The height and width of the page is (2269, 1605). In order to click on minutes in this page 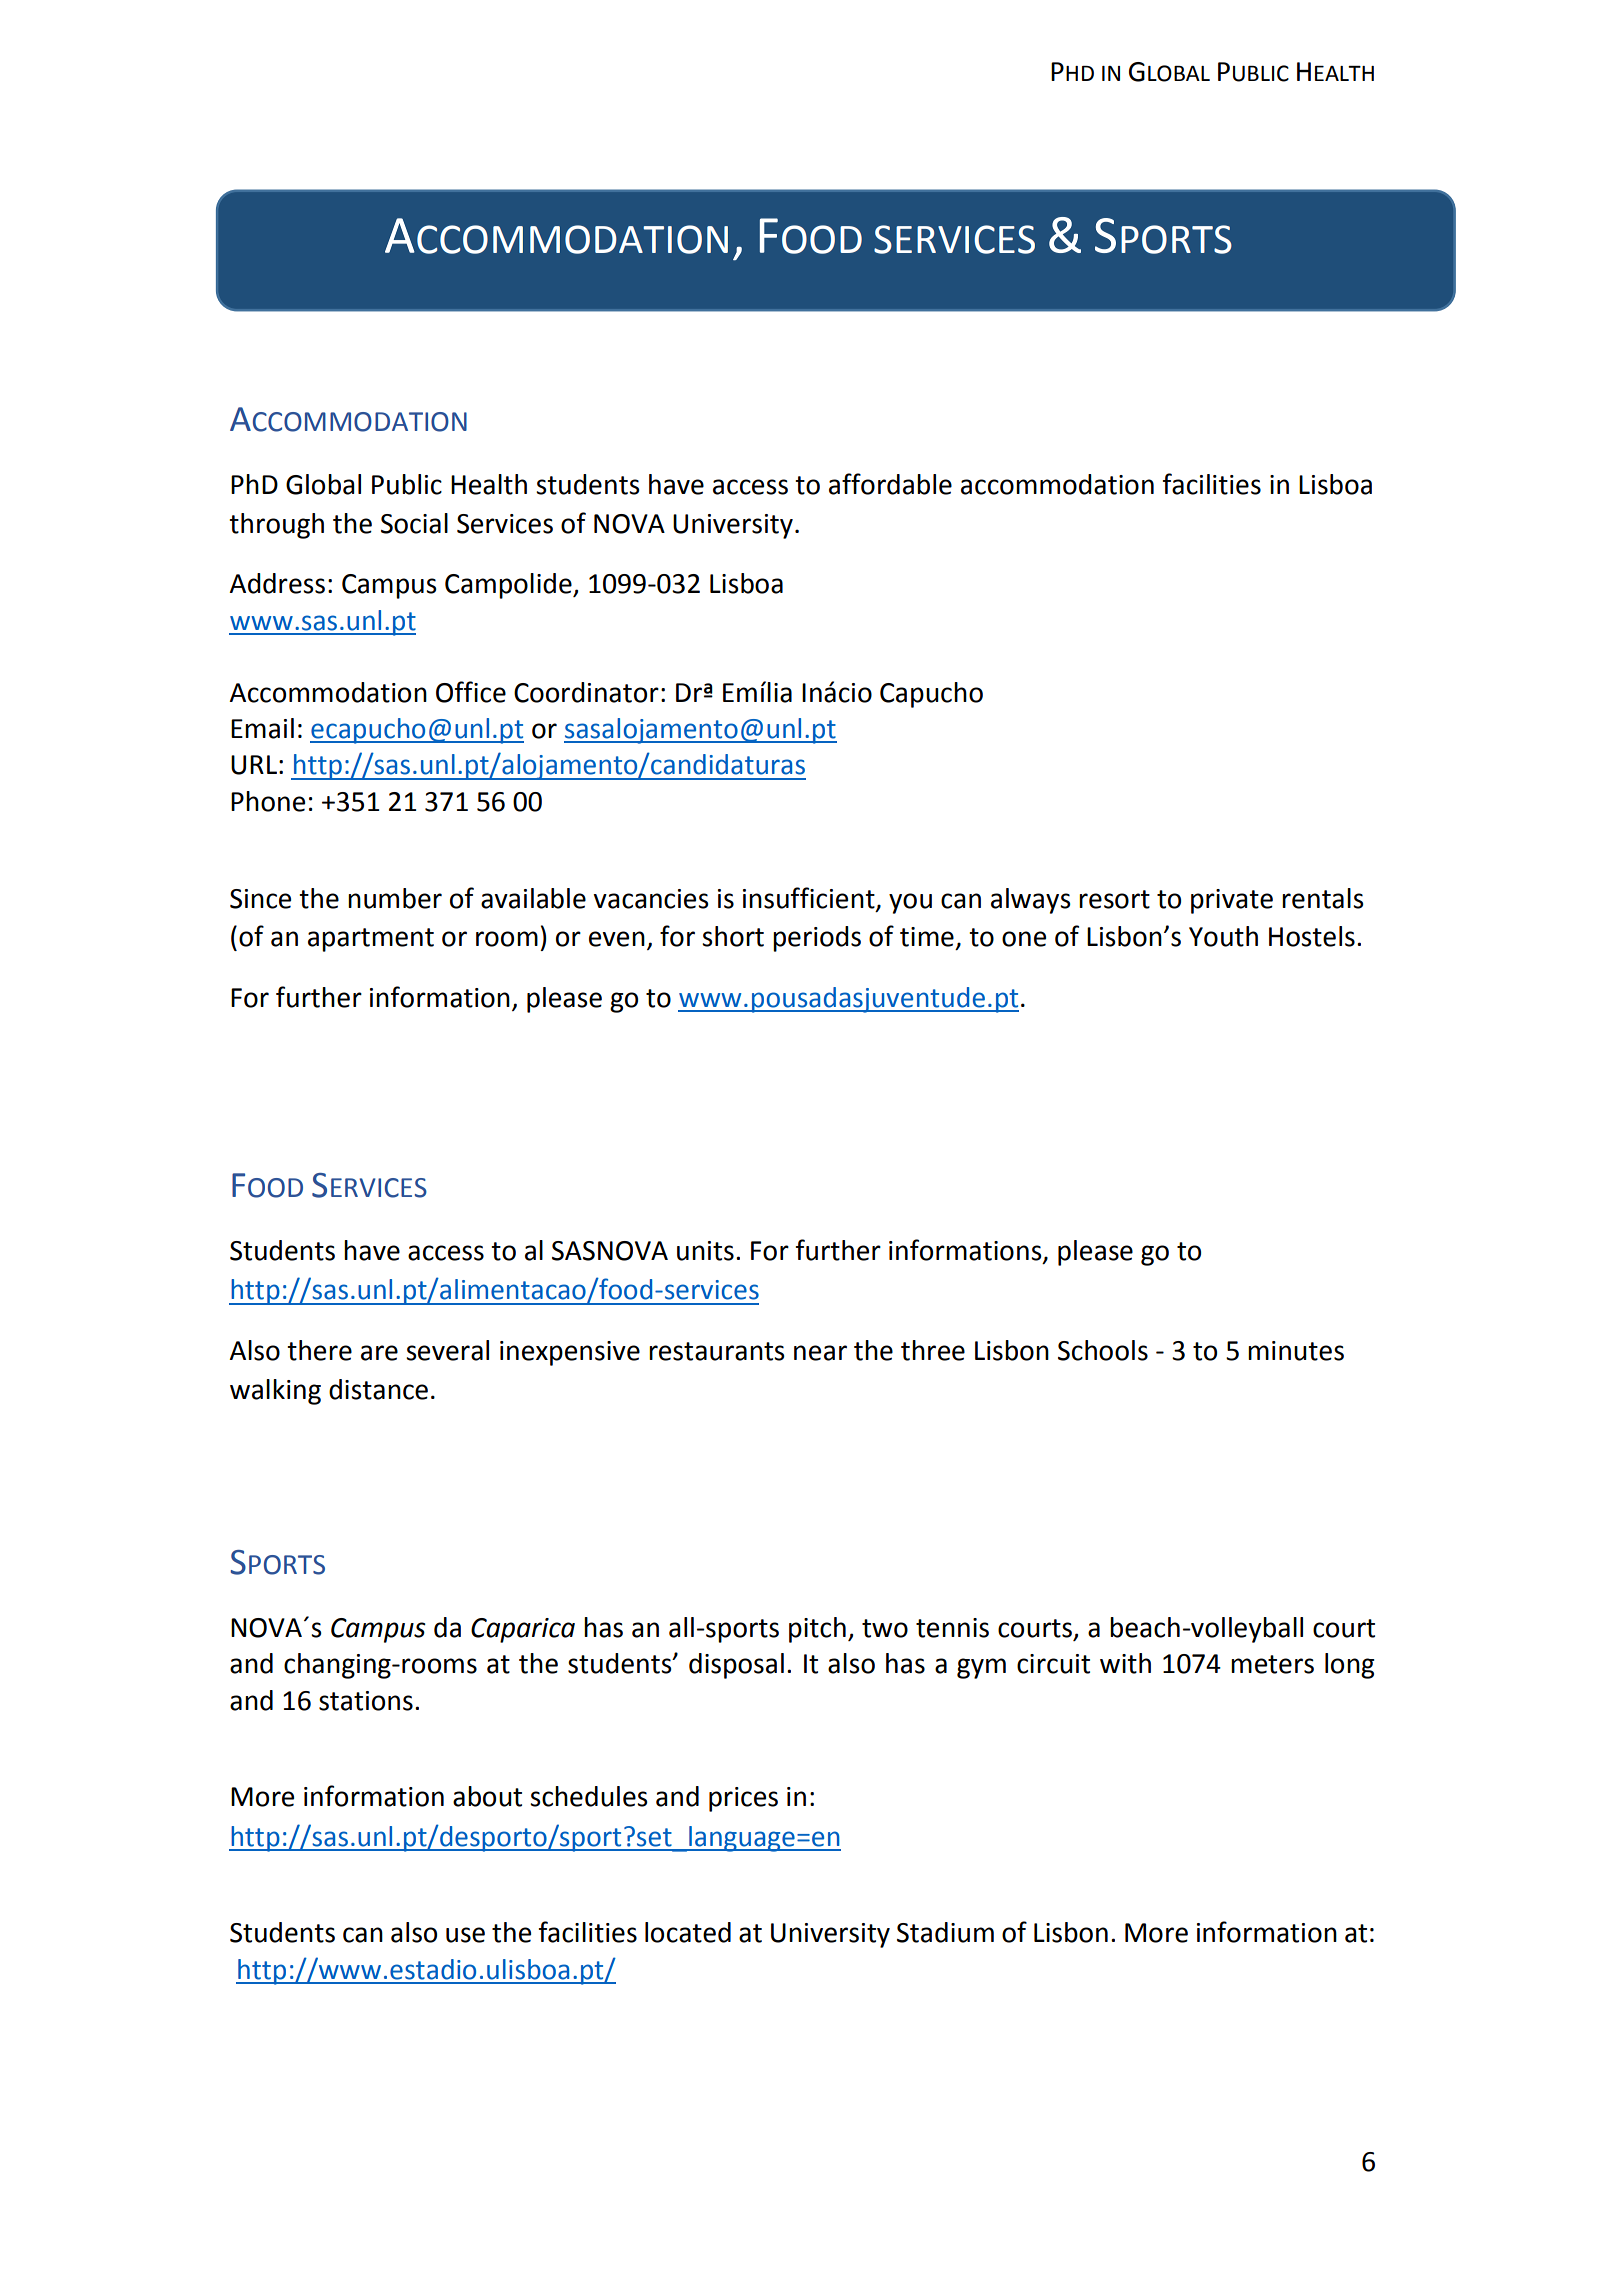, I will do `click(1296, 1351)`.
